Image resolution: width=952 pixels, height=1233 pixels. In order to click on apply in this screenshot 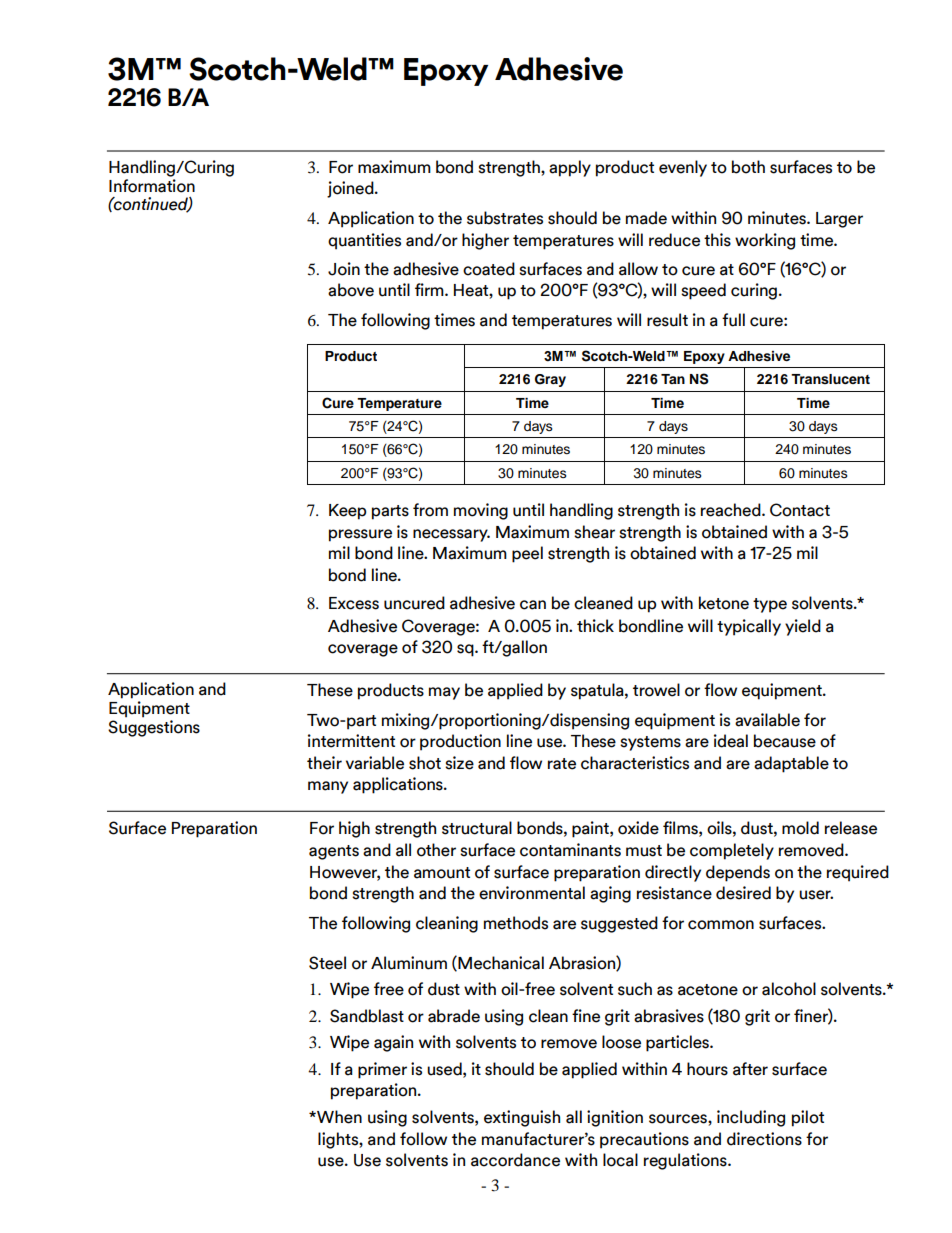, I will do `click(570, 168)`.
